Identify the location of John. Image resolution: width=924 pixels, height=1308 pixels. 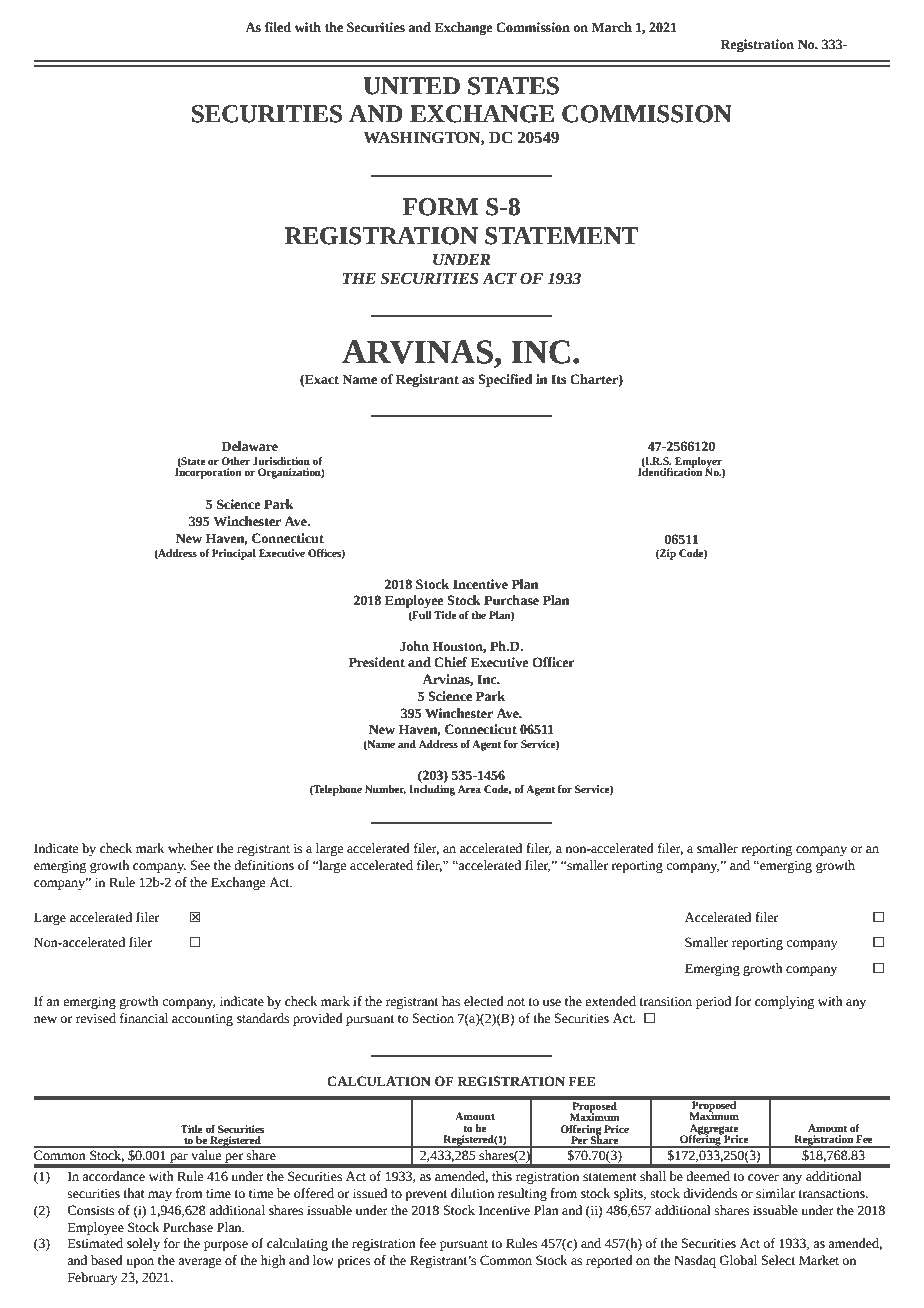
(414, 646).
